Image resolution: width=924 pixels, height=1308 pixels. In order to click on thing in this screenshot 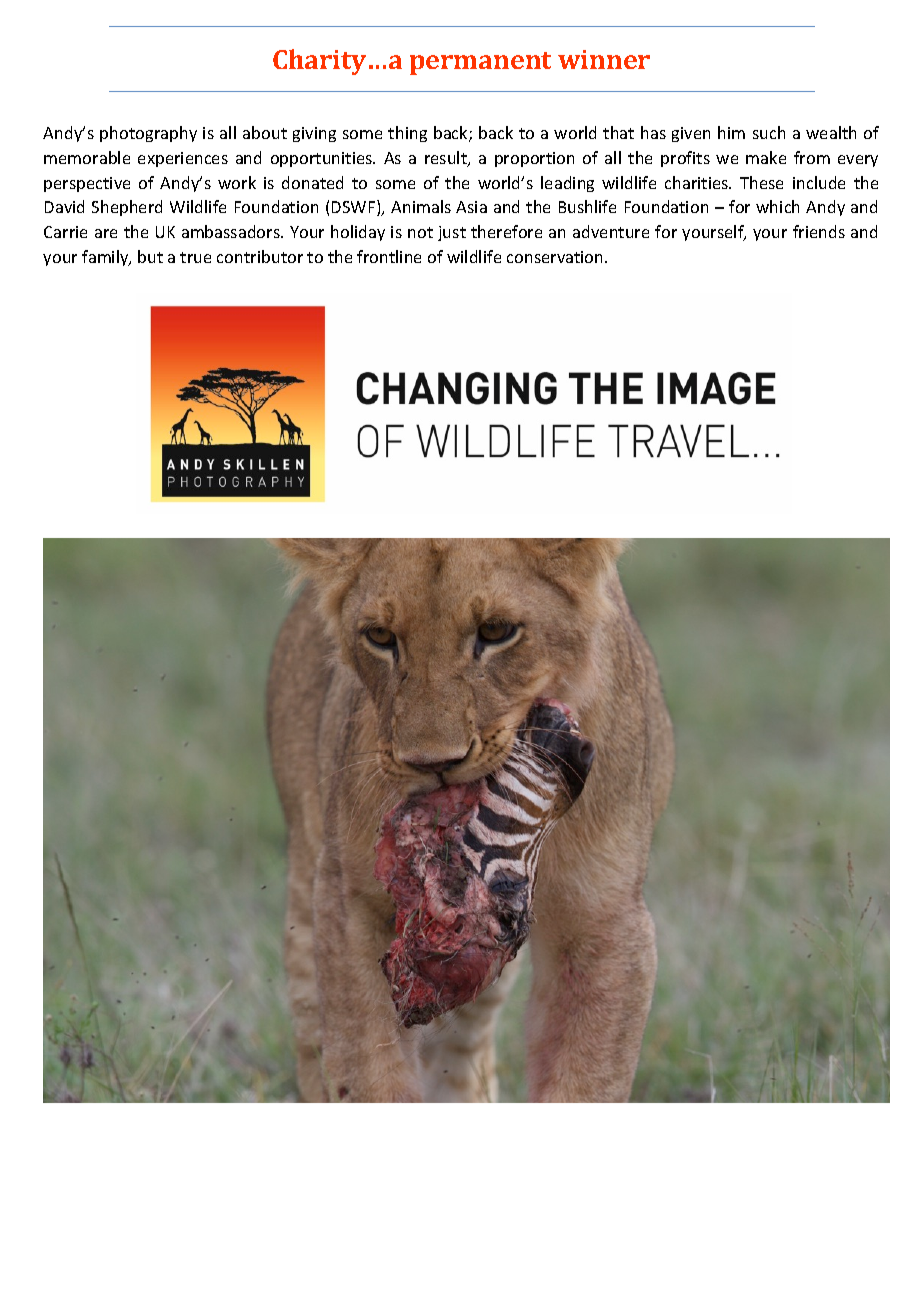, I will do `click(407, 134)`.
